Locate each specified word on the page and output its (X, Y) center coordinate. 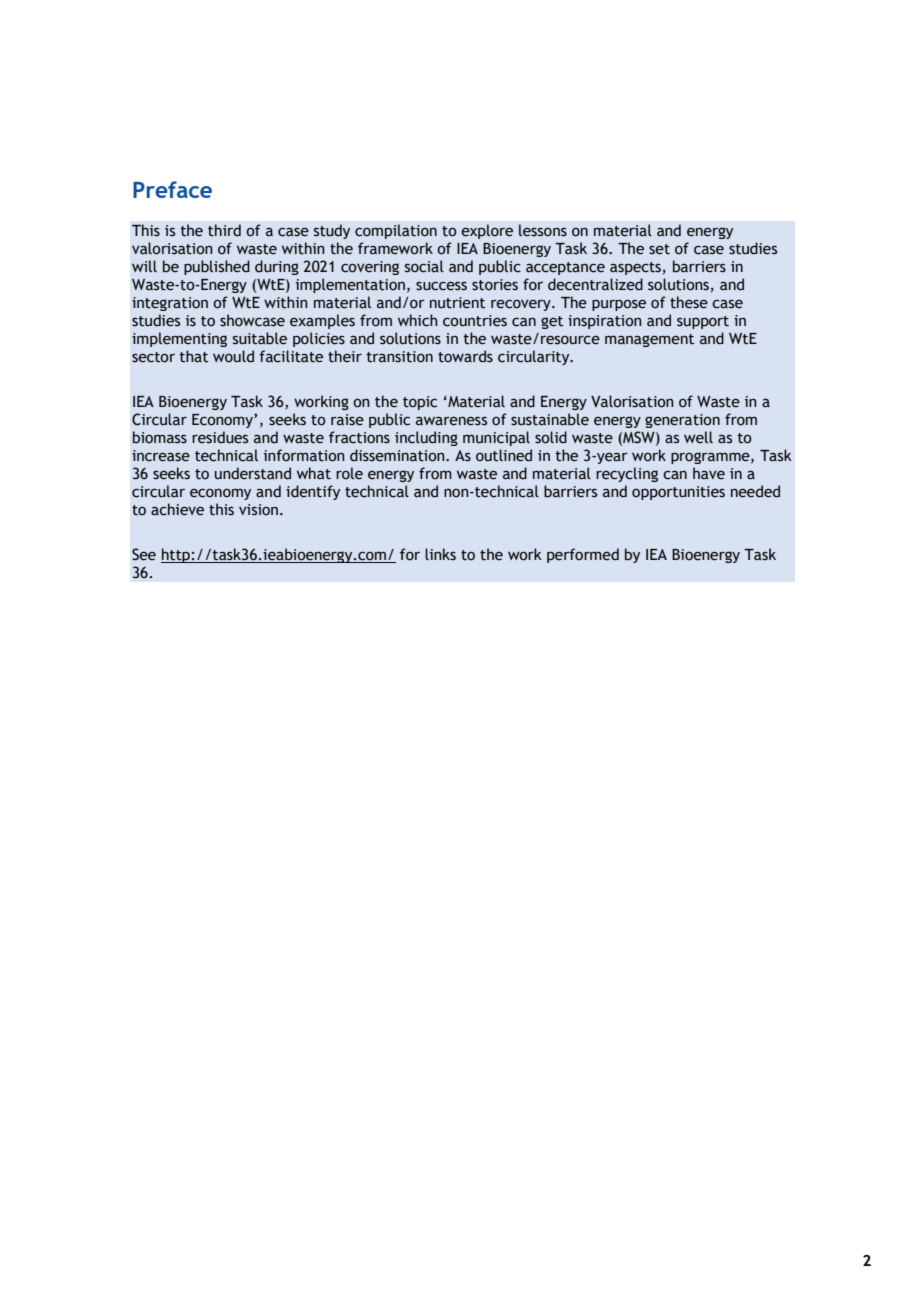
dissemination (398, 455)
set (659, 249)
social (424, 266)
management (649, 340)
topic (420, 403)
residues (220, 437)
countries (475, 321)
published (217, 267)
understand (253, 473)
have (709, 473)
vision (258, 510)
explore (487, 231)
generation (682, 421)
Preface (172, 189)
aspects (635, 268)
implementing (179, 339)
